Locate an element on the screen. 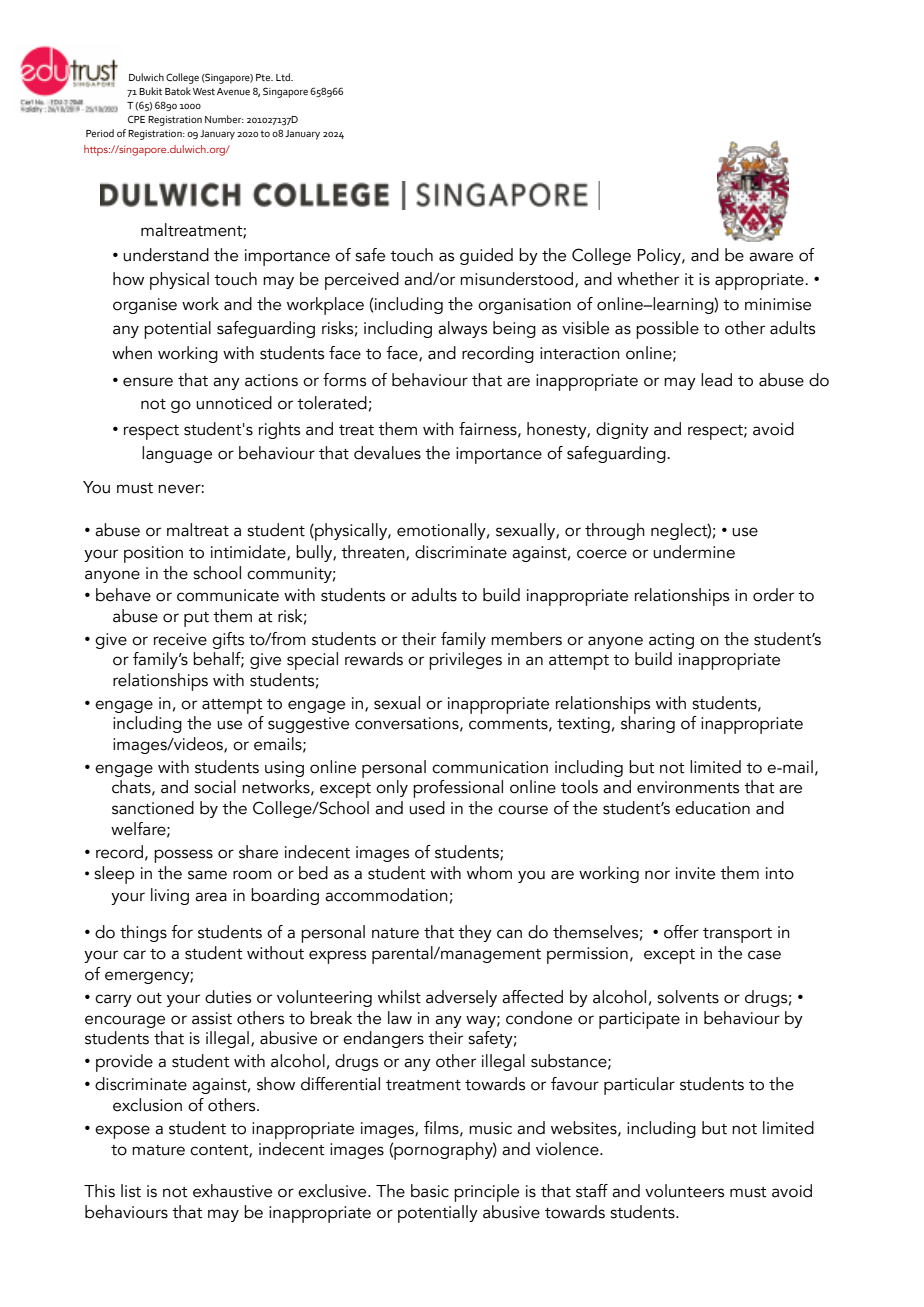 The image size is (924, 1307). acting is located at coordinates (671, 641).
